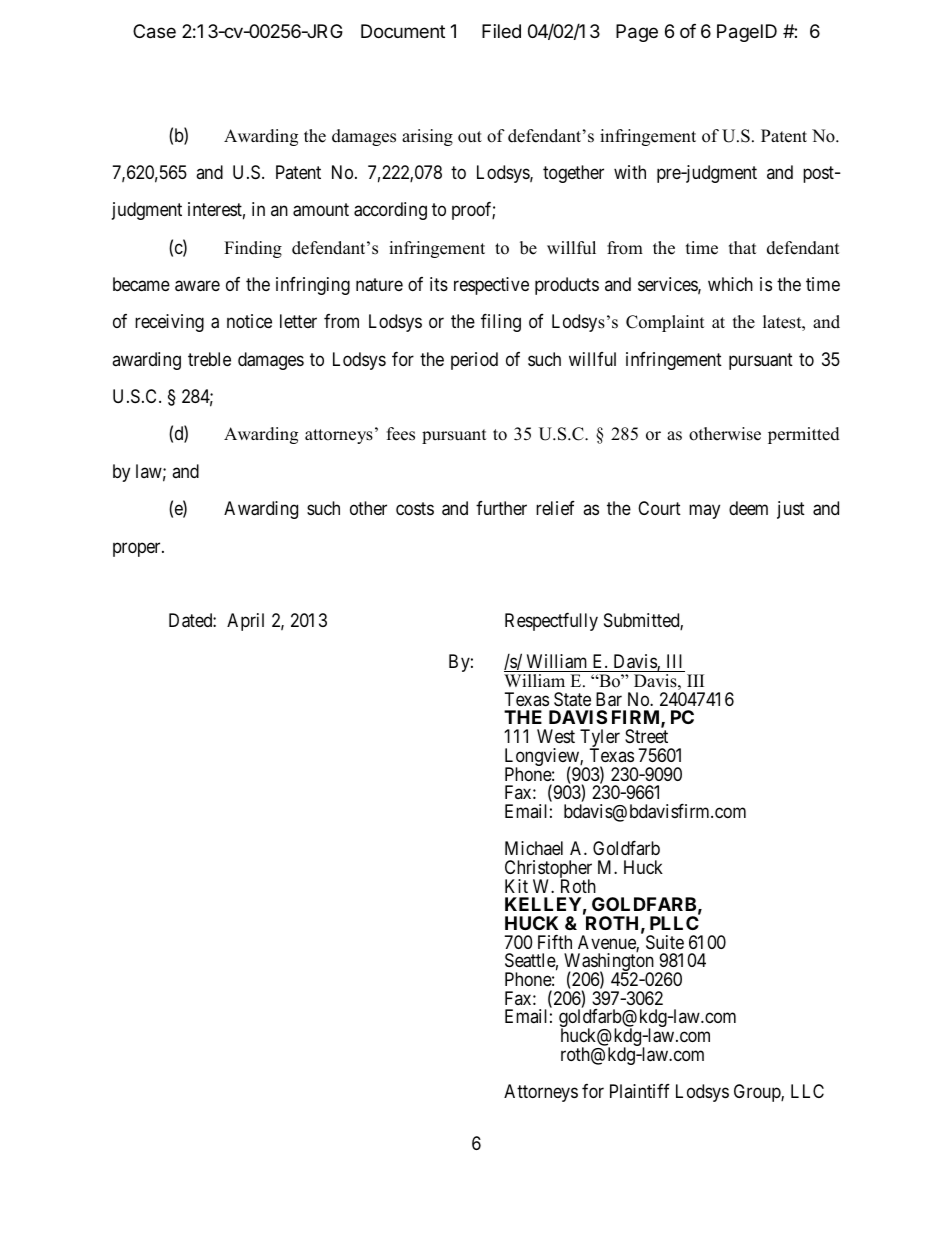 The height and width of the document is (1233, 952). Describe the element at coordinates (138, 549) in the document. I see `proper` at that location.
